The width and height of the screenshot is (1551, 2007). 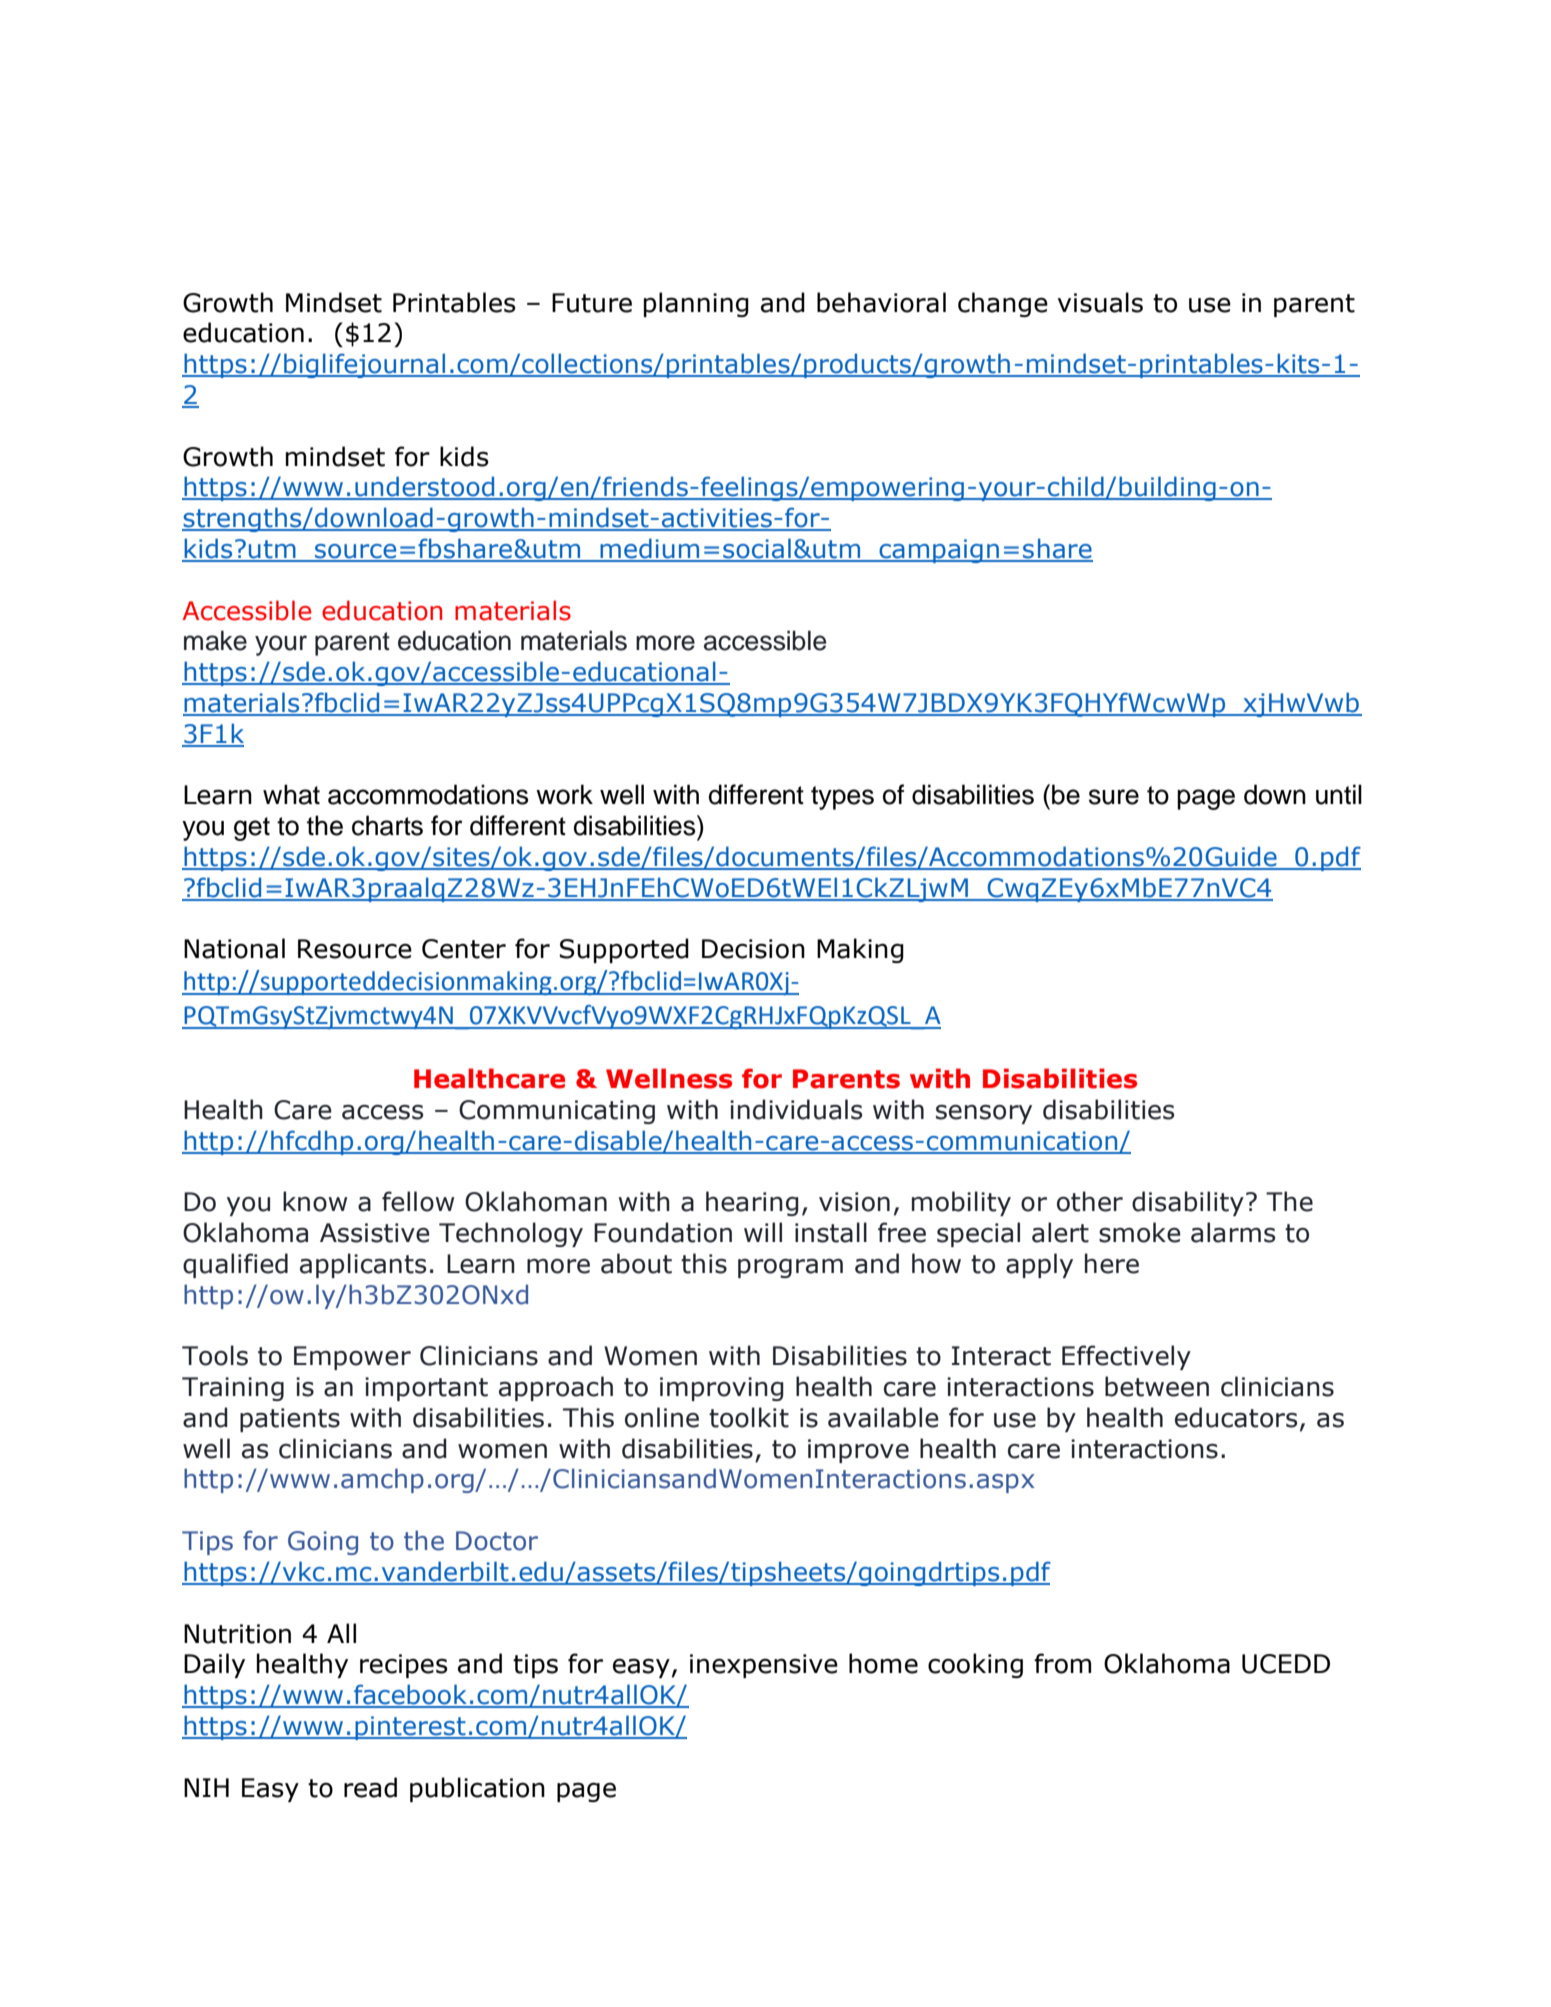 I want to click on types, so click(x=842, y=798).
